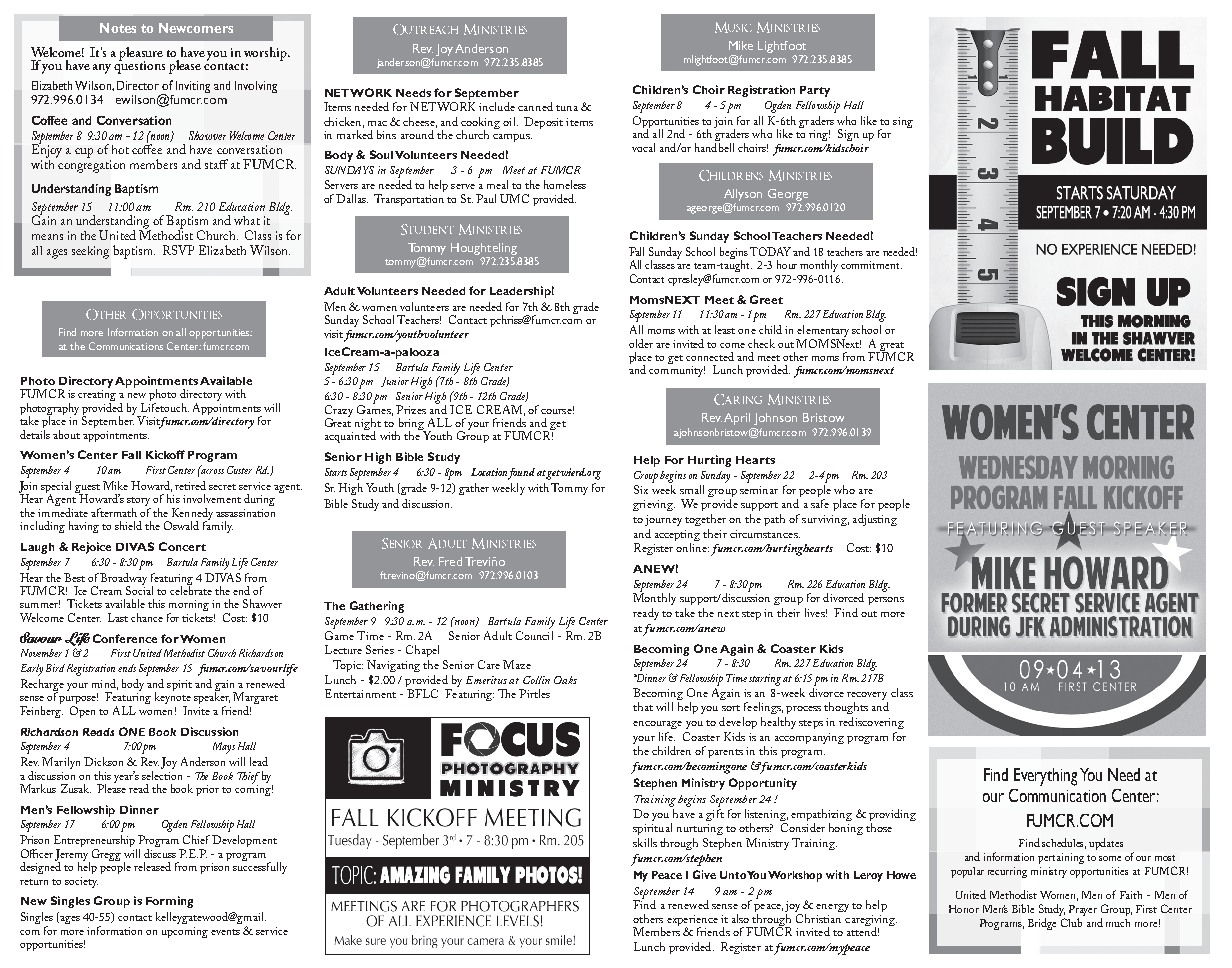 This page has height=968, width=1232. What do you see at coordinates (567, 108) in the page?
I see `tuna` at bounding box center [567, 108].
